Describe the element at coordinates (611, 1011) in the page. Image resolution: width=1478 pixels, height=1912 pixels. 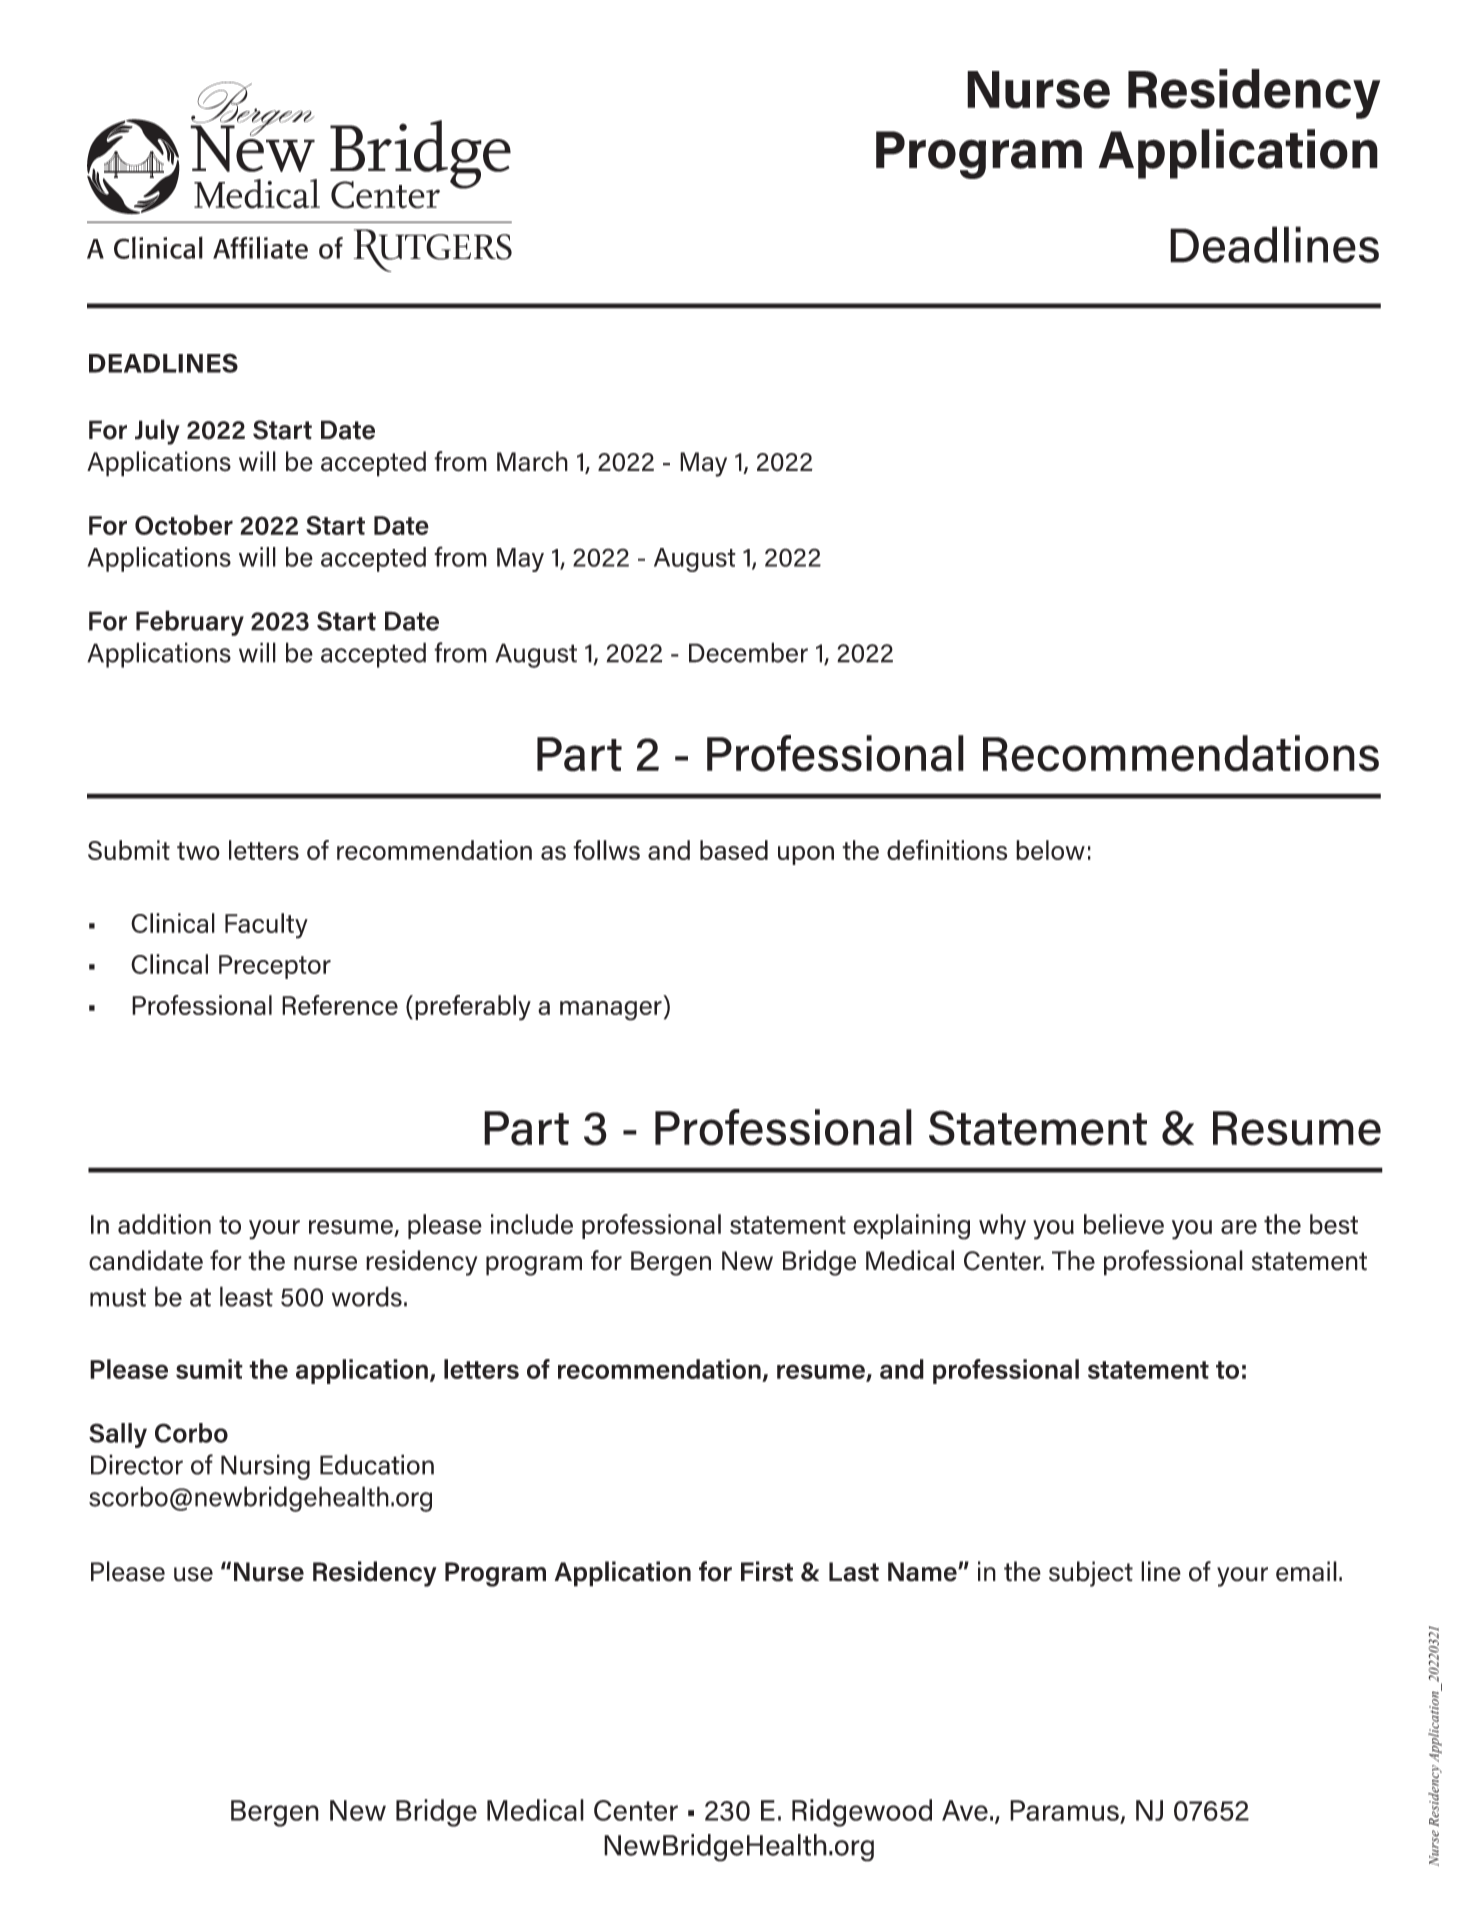
I see `manager` at that location.
